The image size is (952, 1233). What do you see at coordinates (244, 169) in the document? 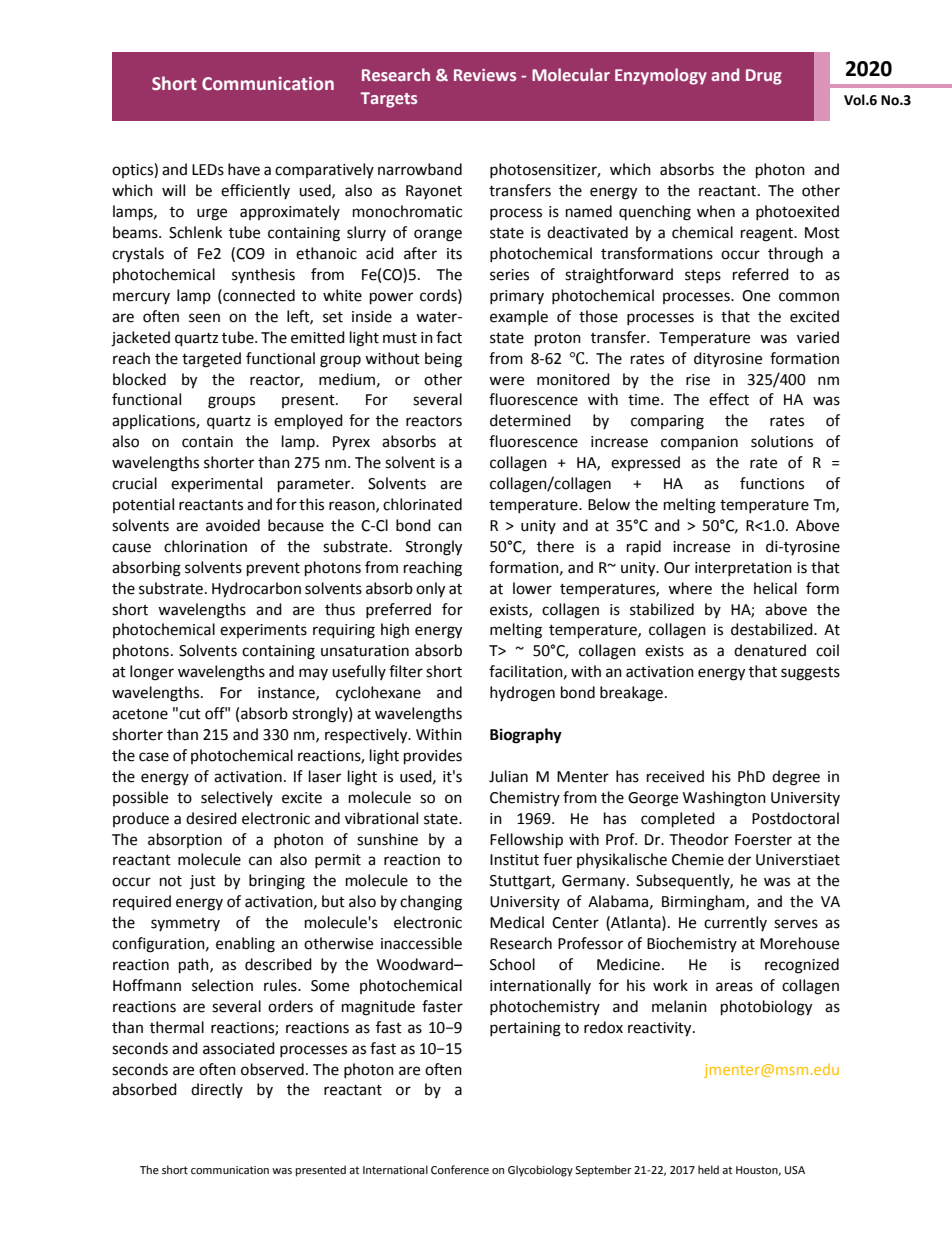
I see `have` at bounding box center [244, 169].
